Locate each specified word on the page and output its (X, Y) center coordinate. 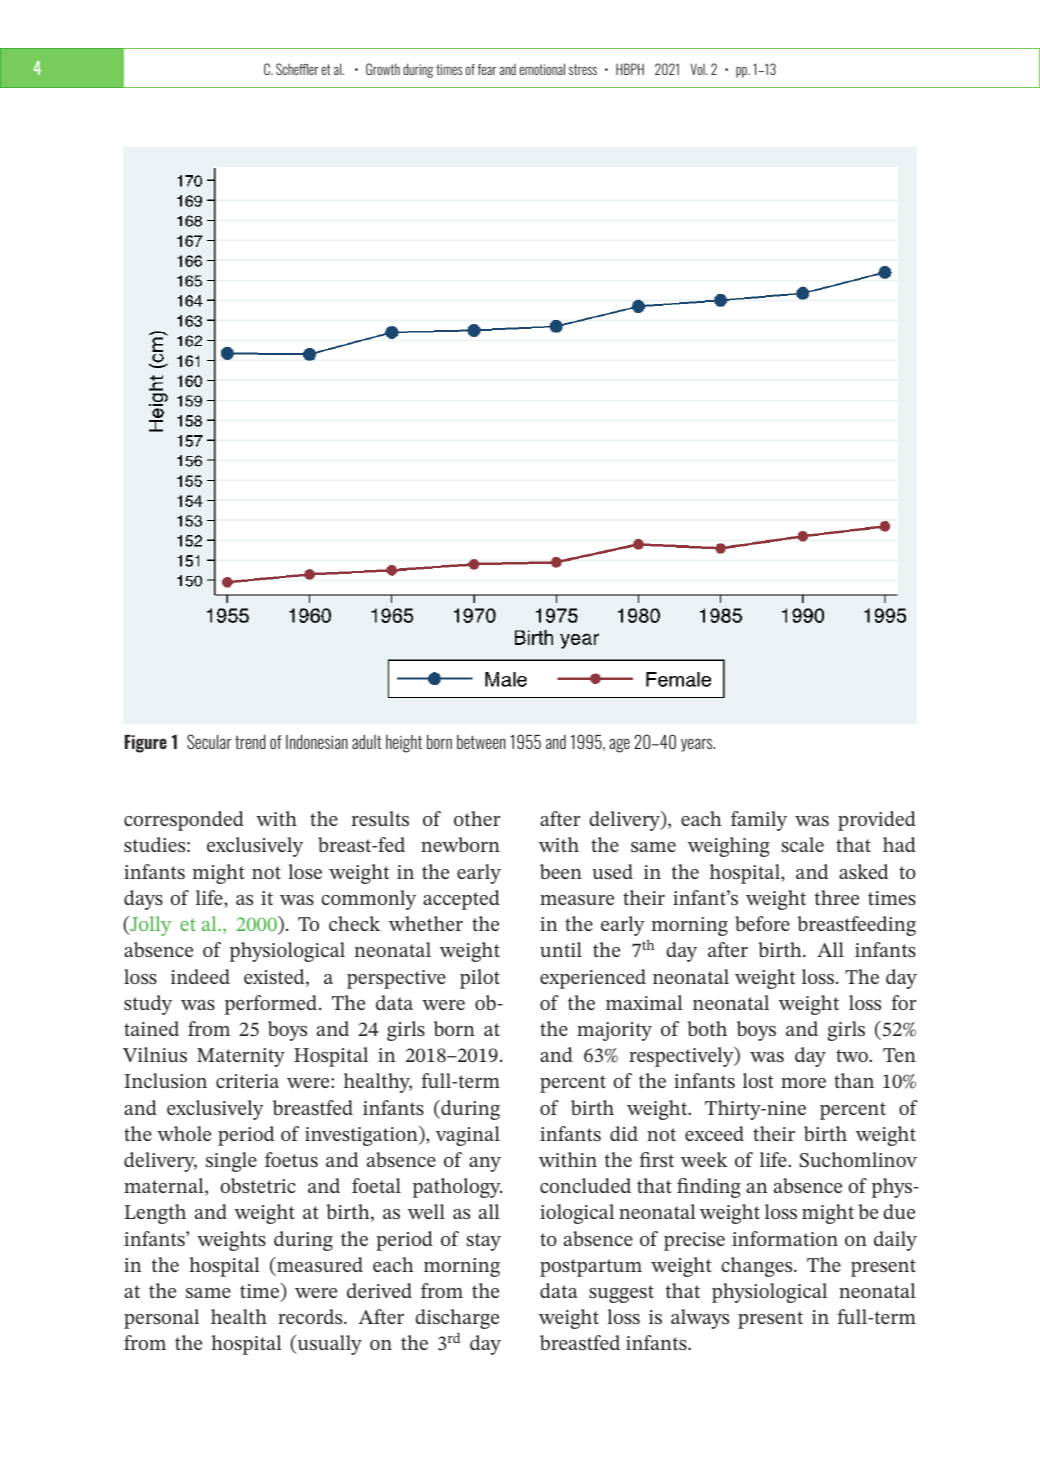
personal (161, 1319)
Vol (699, 69)
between (481, 742)
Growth (383, 69)
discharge (457, 1319)
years (698, 745)
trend (250, 742)
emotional (542, 69)
